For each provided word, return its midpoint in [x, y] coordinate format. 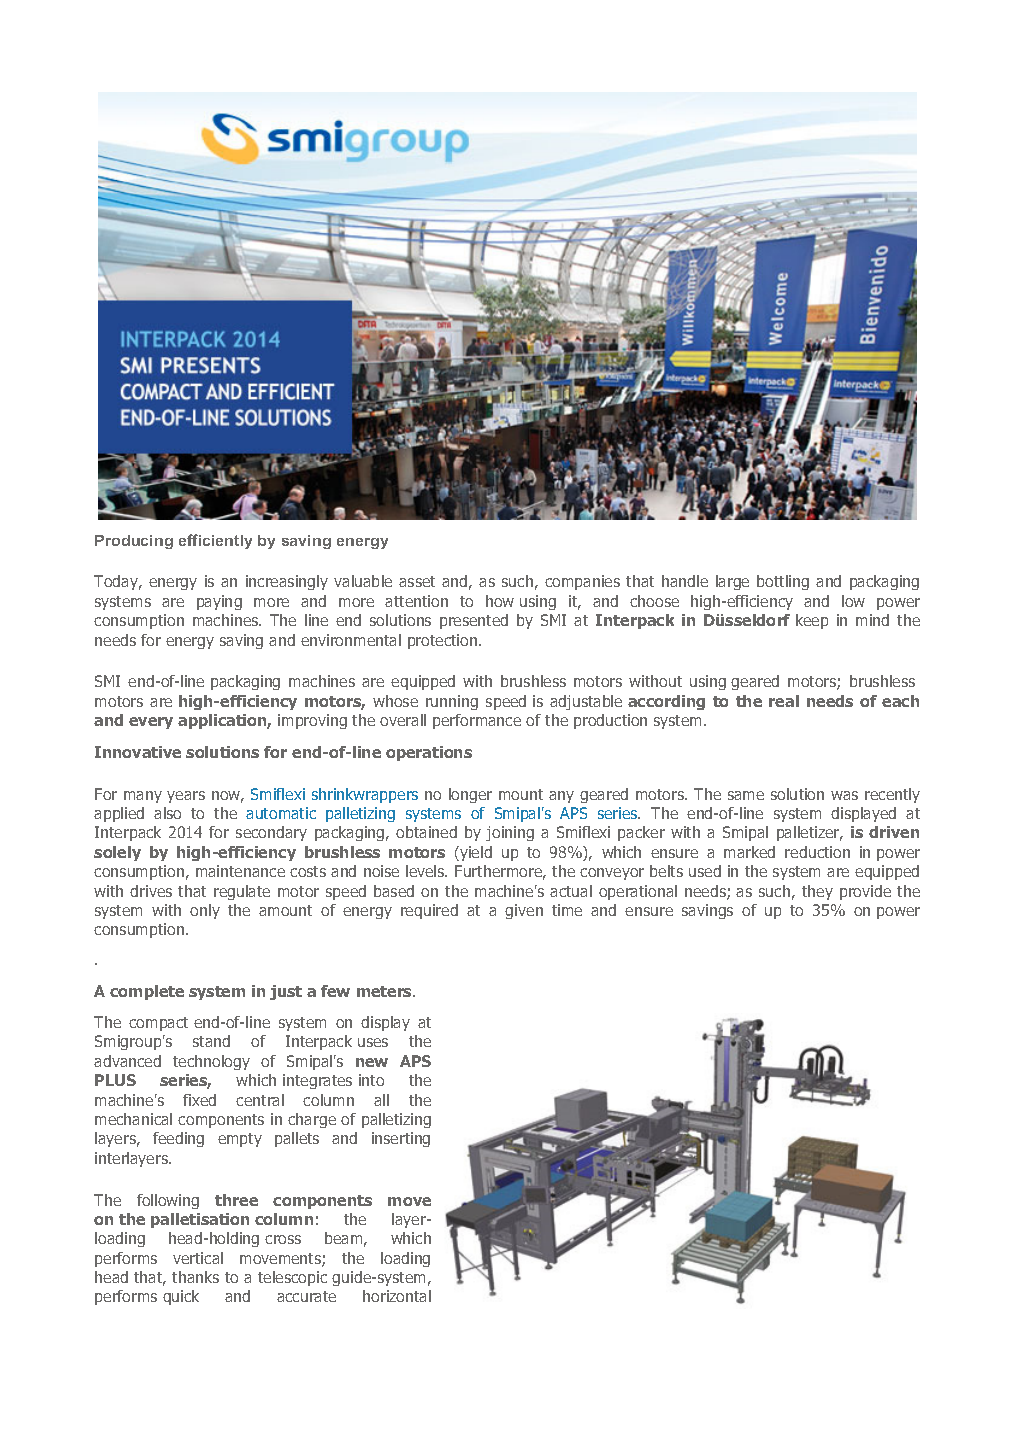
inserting [401, 1139]
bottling [783, 582]
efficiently [215, 541]
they [817, 892]
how [500, 601]
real [784, 701]
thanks [195, 1277]
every [151, 723]
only [205, 911]
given [524, 911]
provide [865, 892]
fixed [199, 1100]
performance [477, 721]
